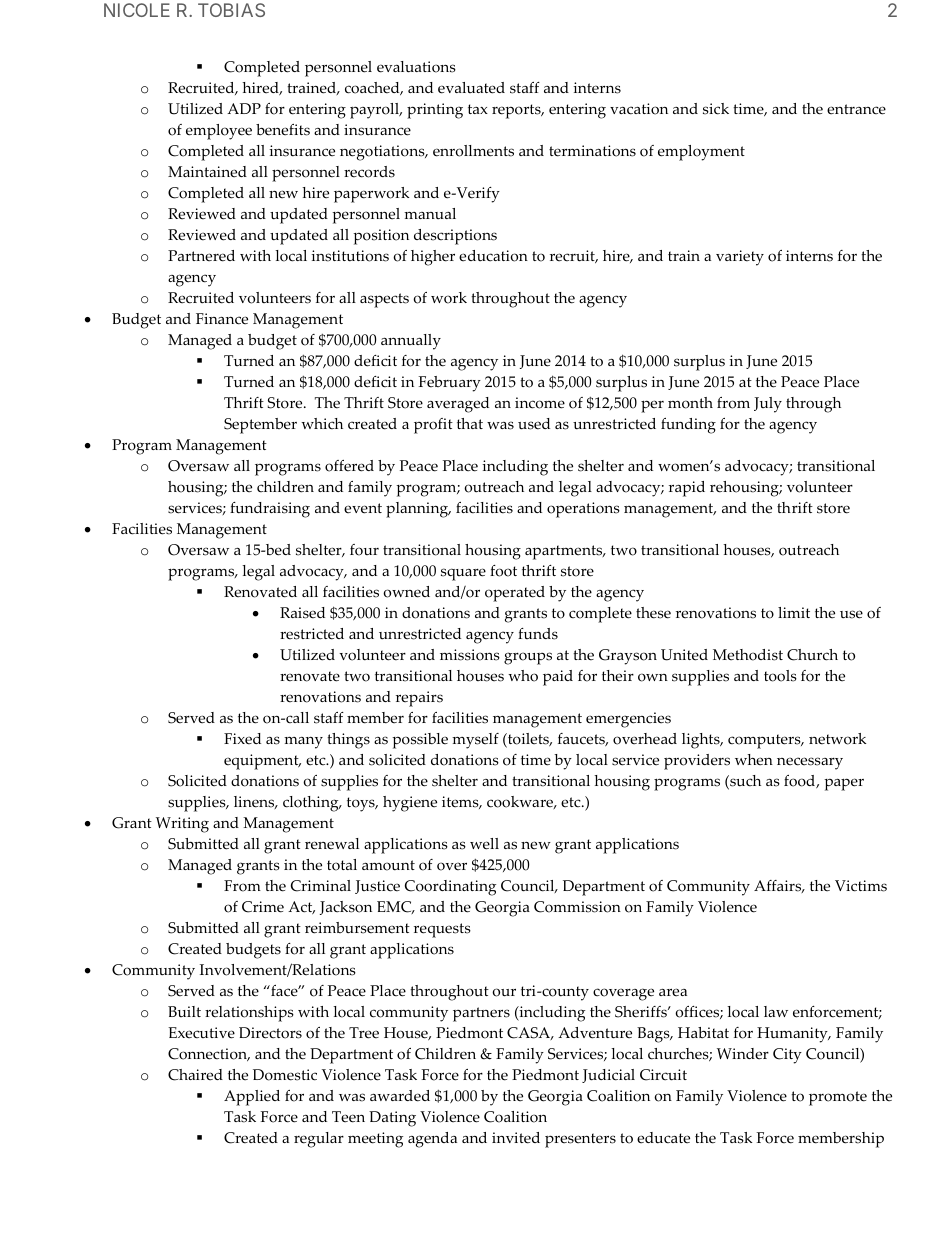  I want to click on invited, so click(516, 1138).
